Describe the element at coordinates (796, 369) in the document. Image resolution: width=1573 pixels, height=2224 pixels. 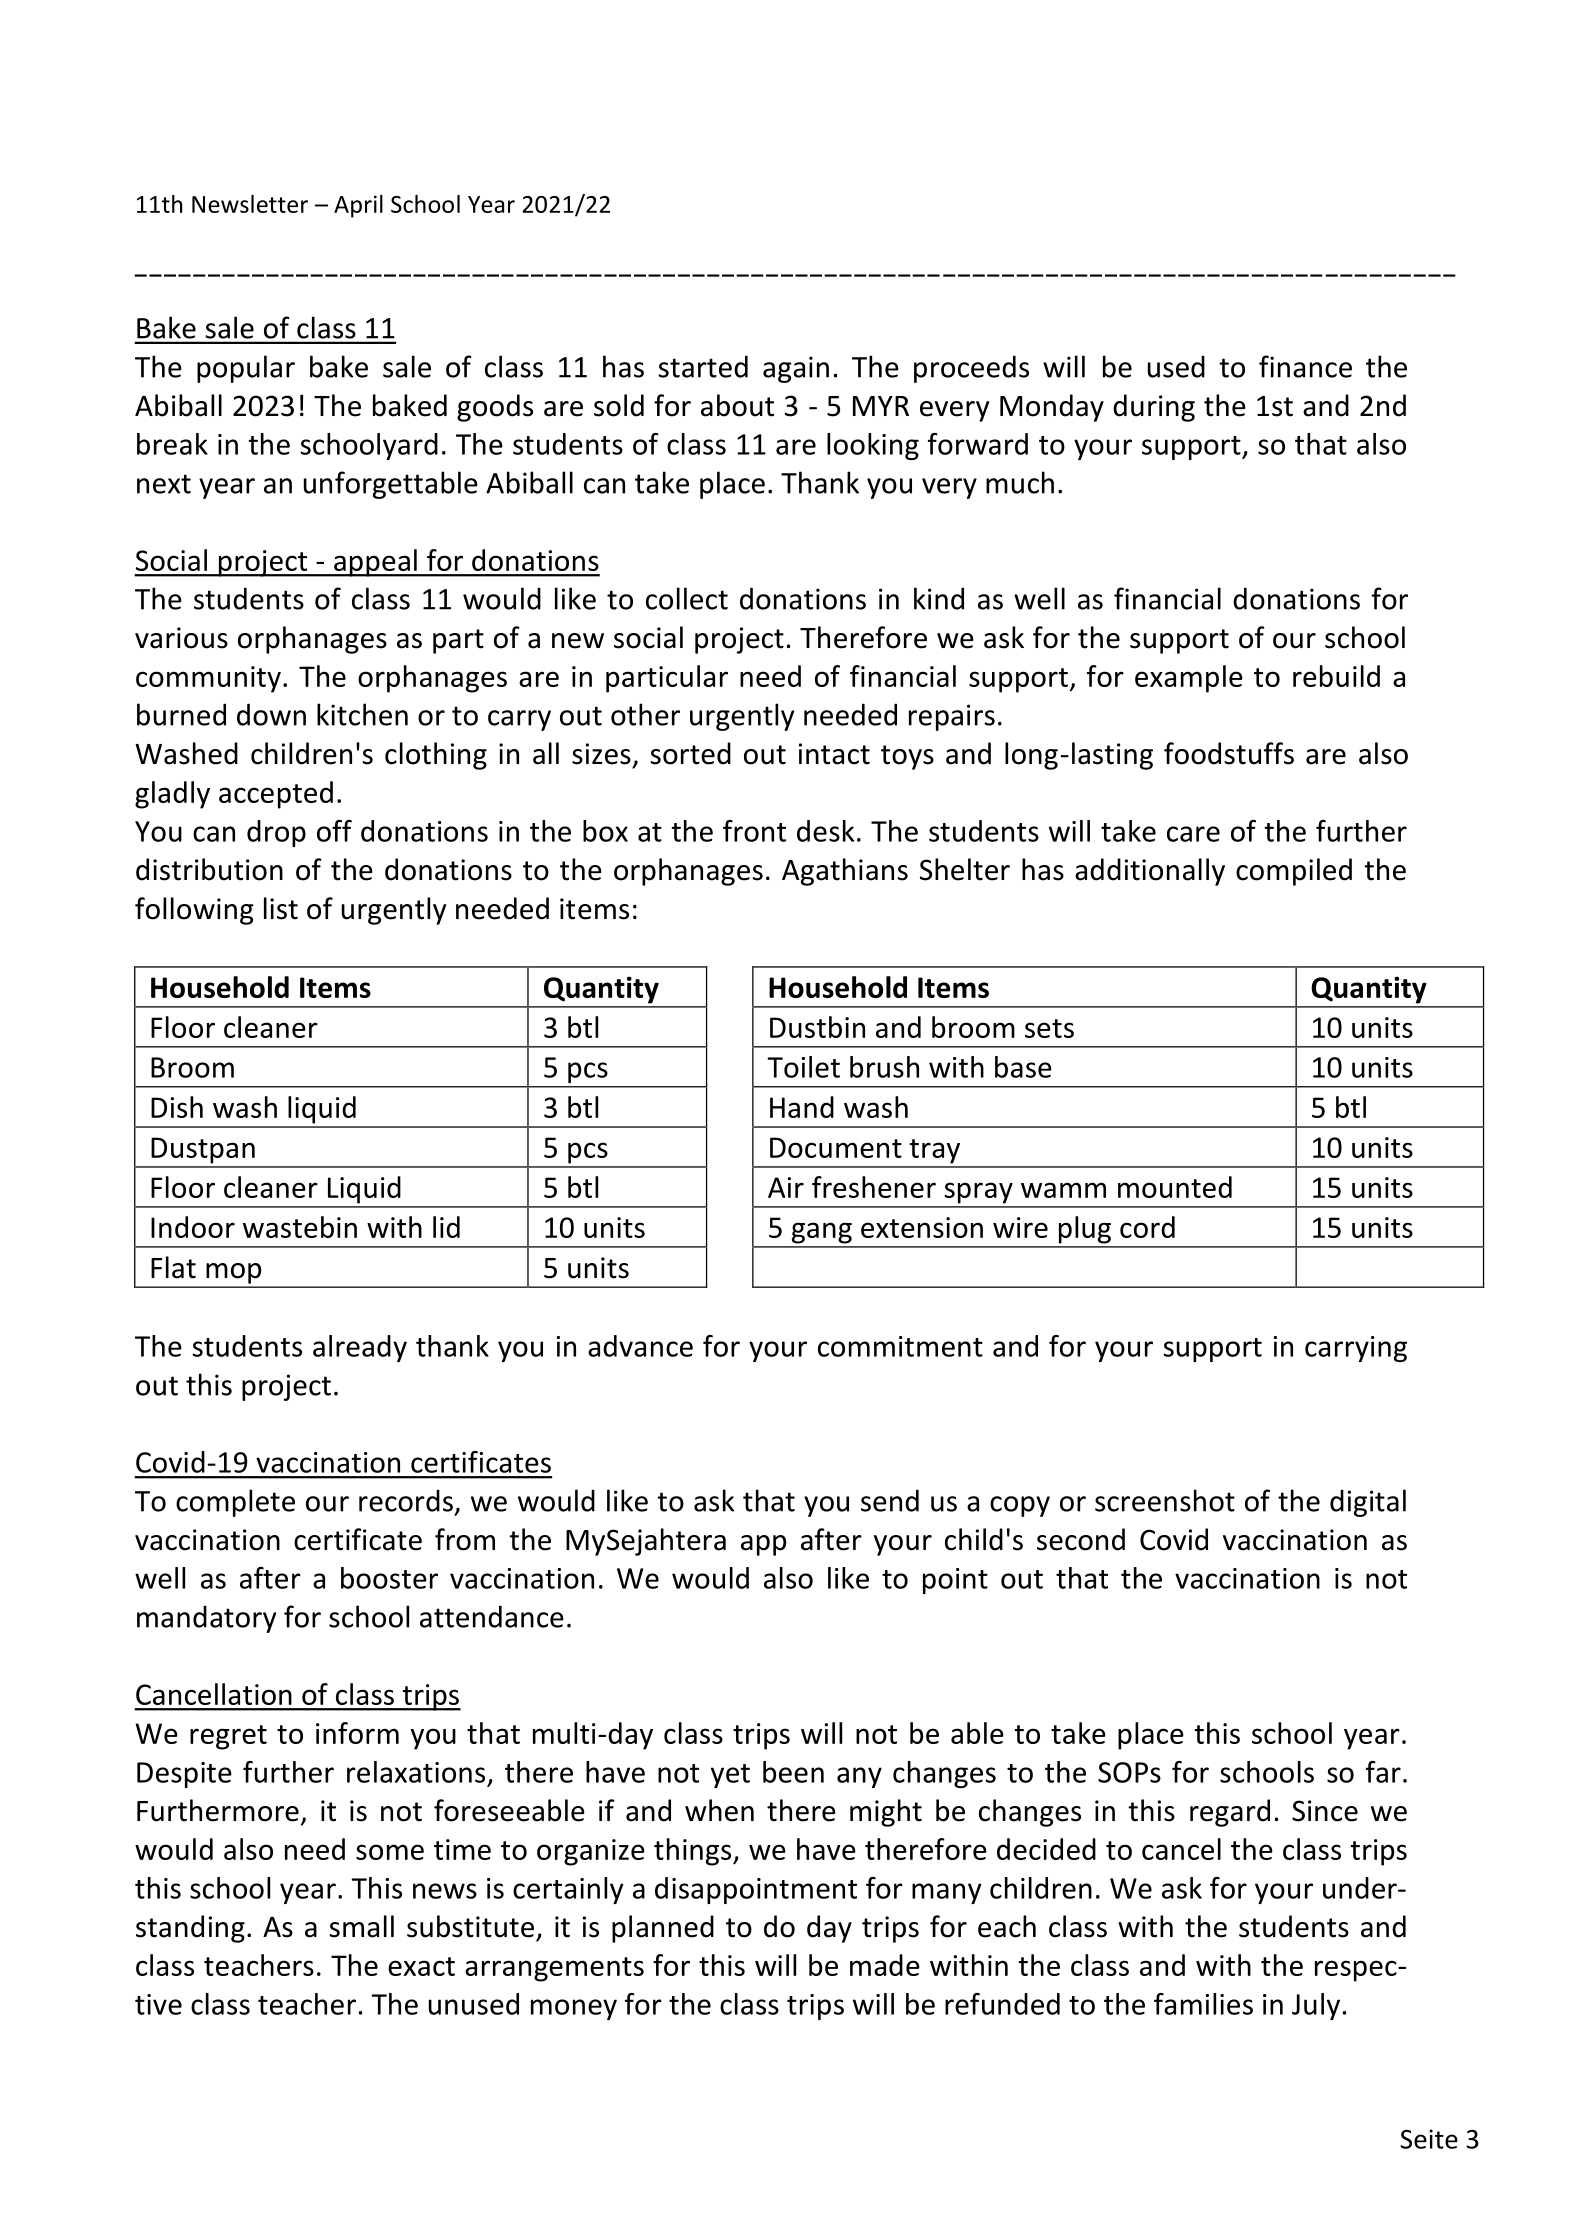
I see `again` at that location.
